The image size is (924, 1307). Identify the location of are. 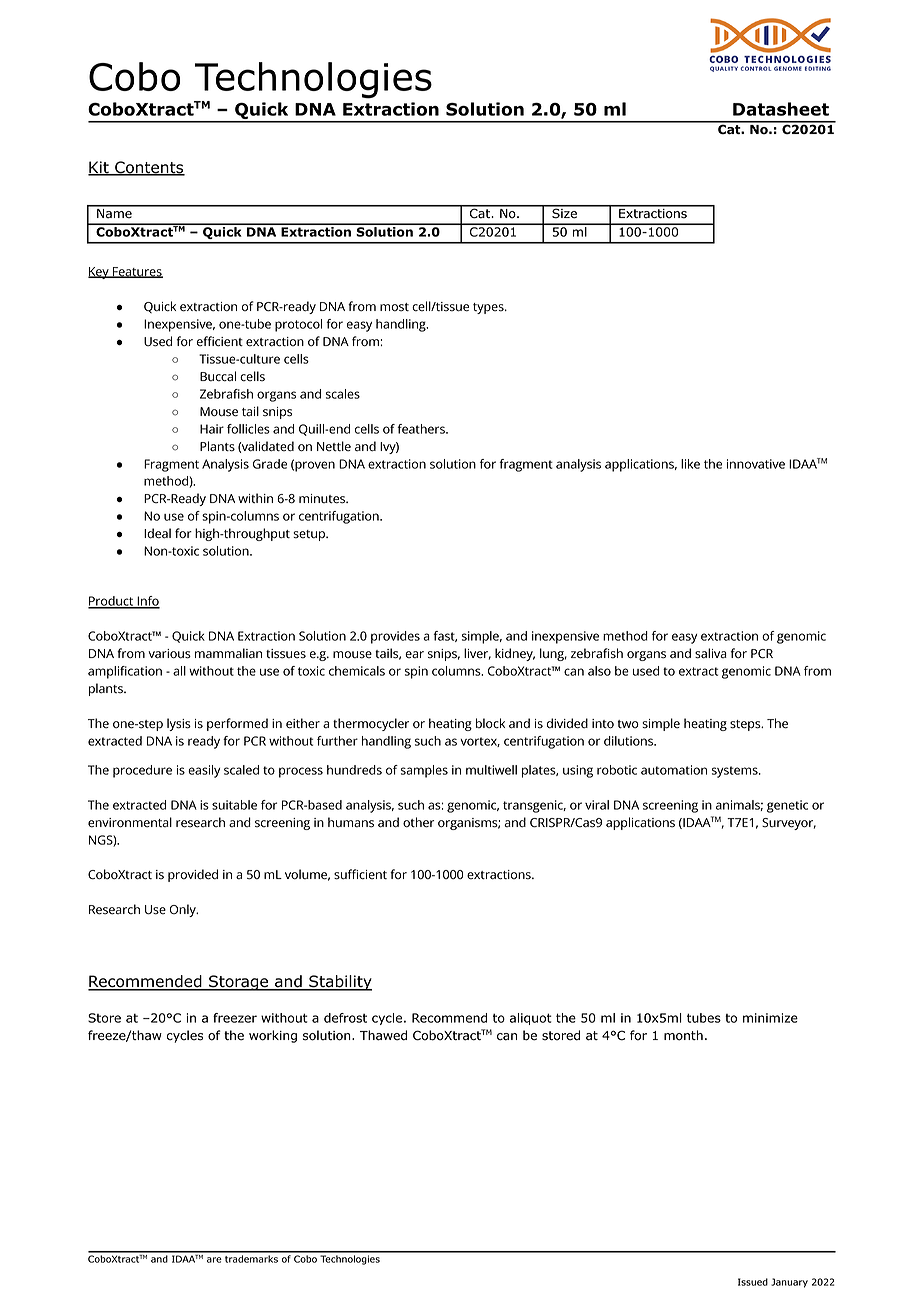
(214, 1260).
